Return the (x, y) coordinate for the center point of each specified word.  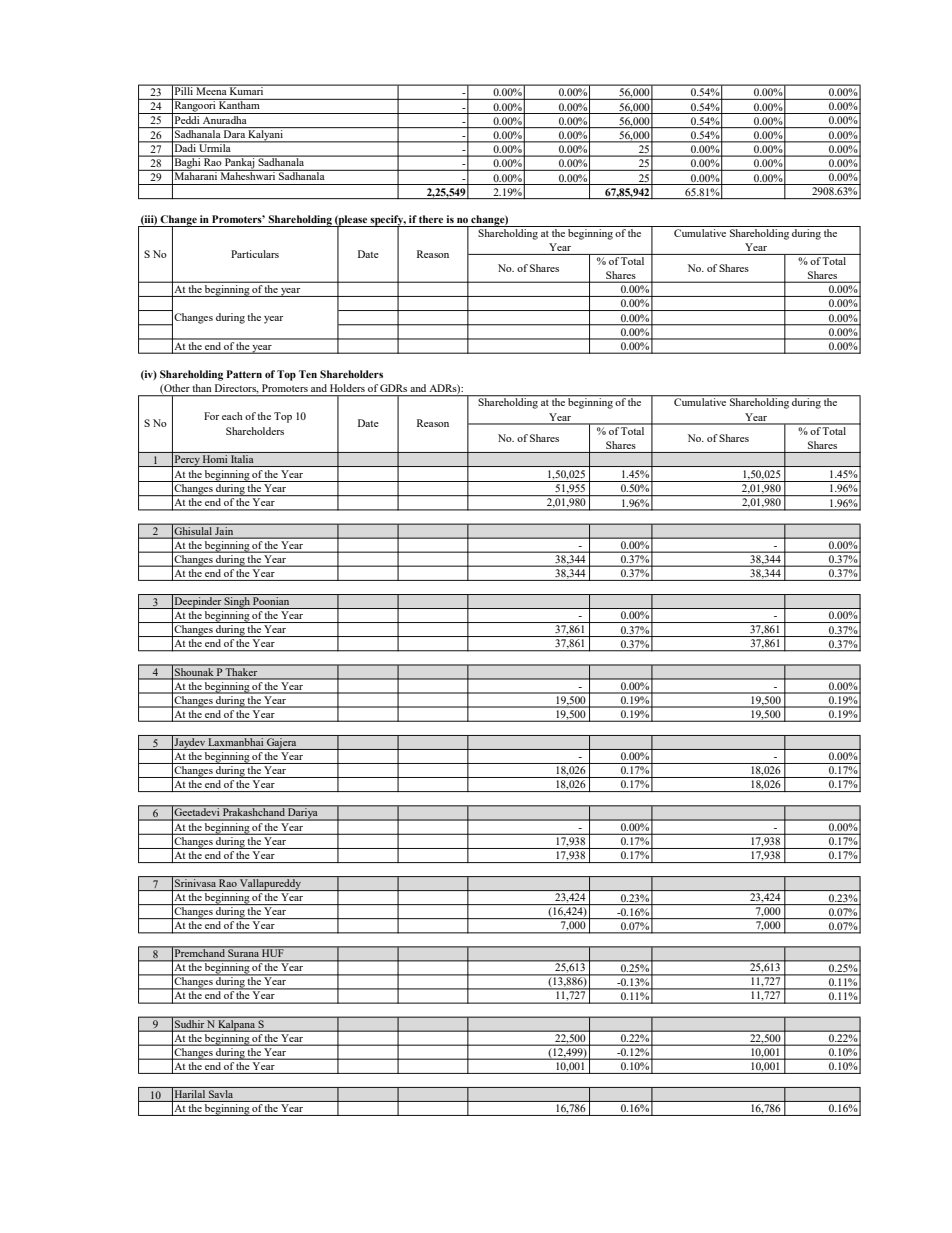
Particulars (255, 254)
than (202, 388)
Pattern (244, 374)
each (232, 416)
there (431, 219)
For (211, 416)
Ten (308, 374)
